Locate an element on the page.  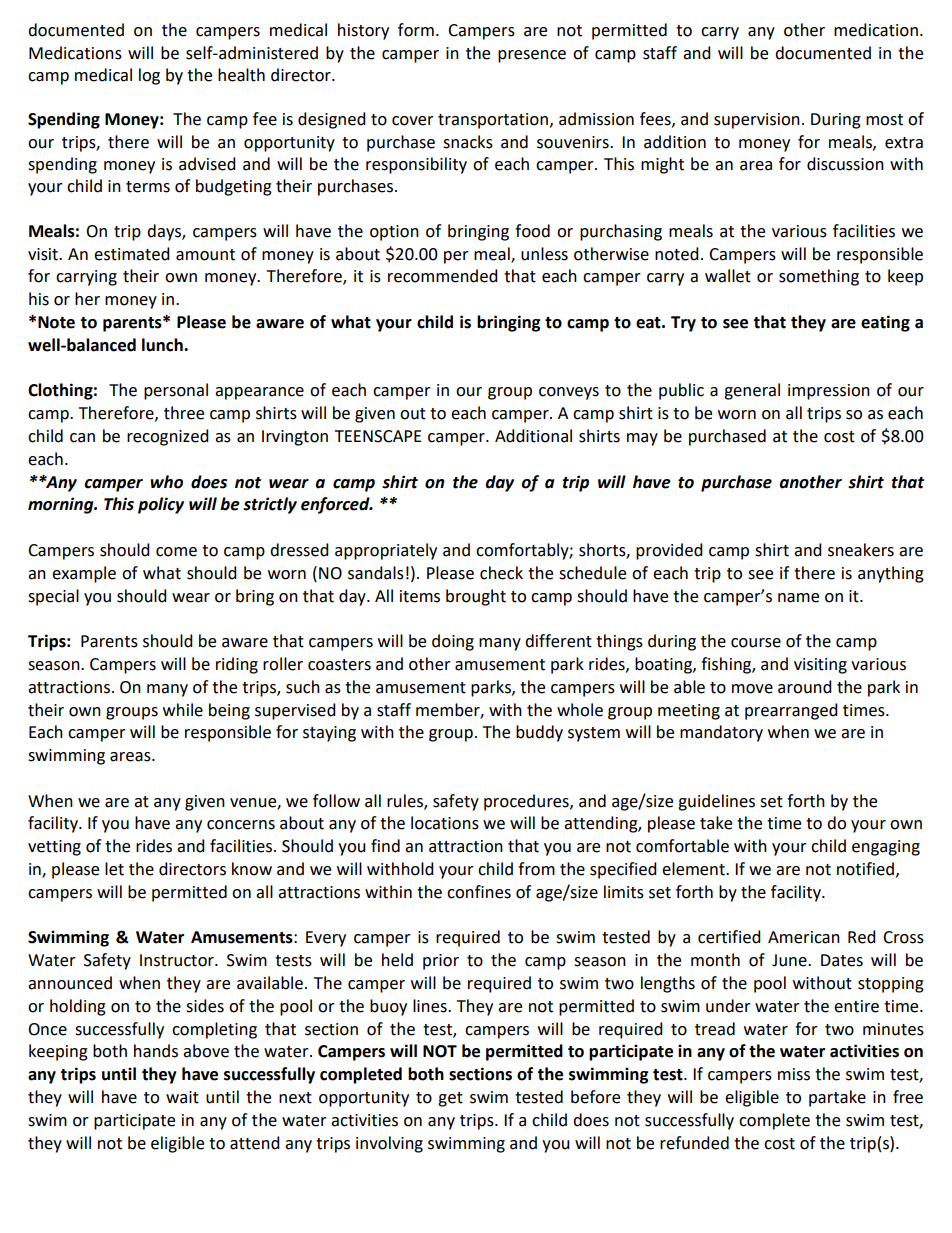
presence is located at coordinates (532, 56).
